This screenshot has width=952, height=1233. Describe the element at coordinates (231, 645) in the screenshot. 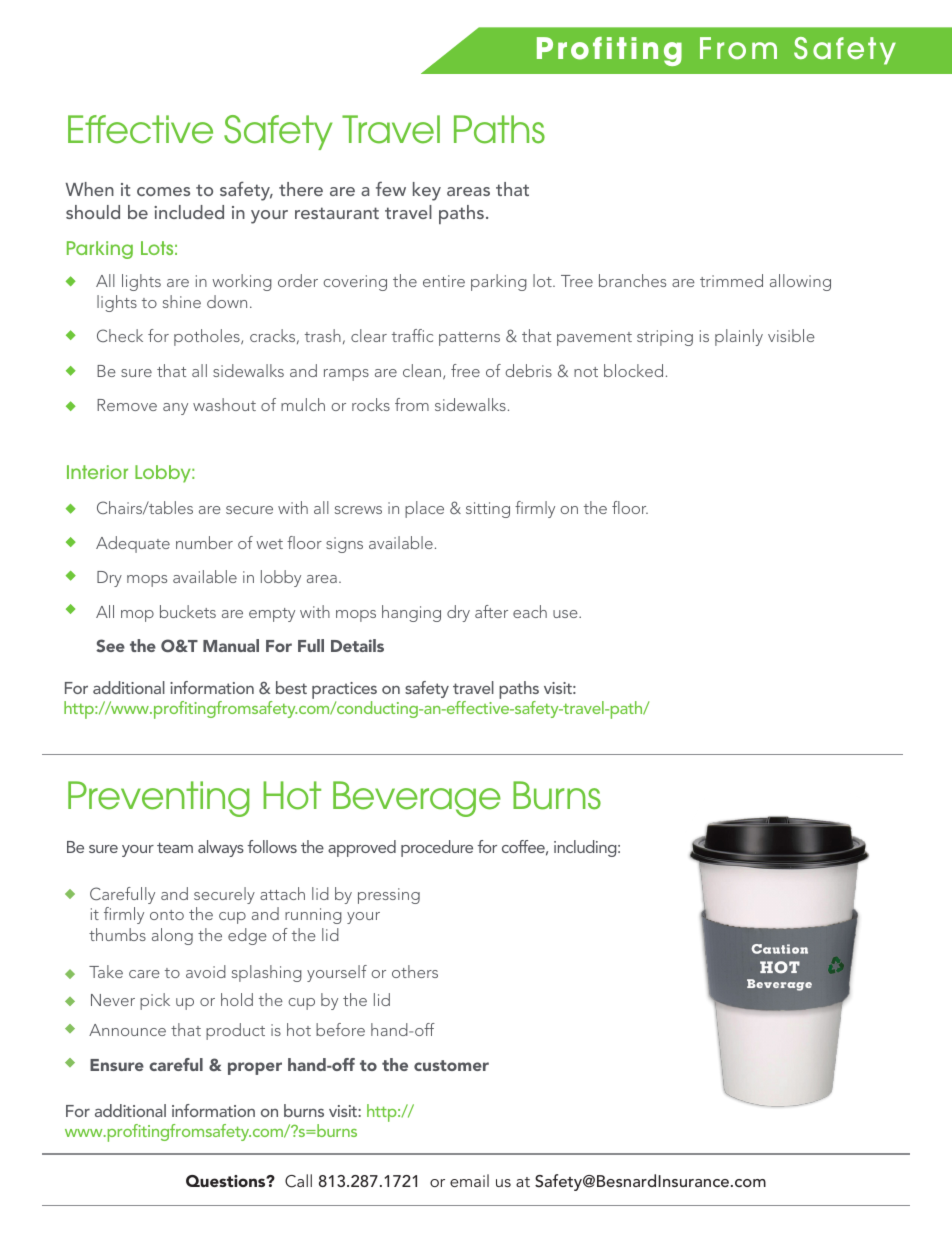

I see `Manual` at that location.
